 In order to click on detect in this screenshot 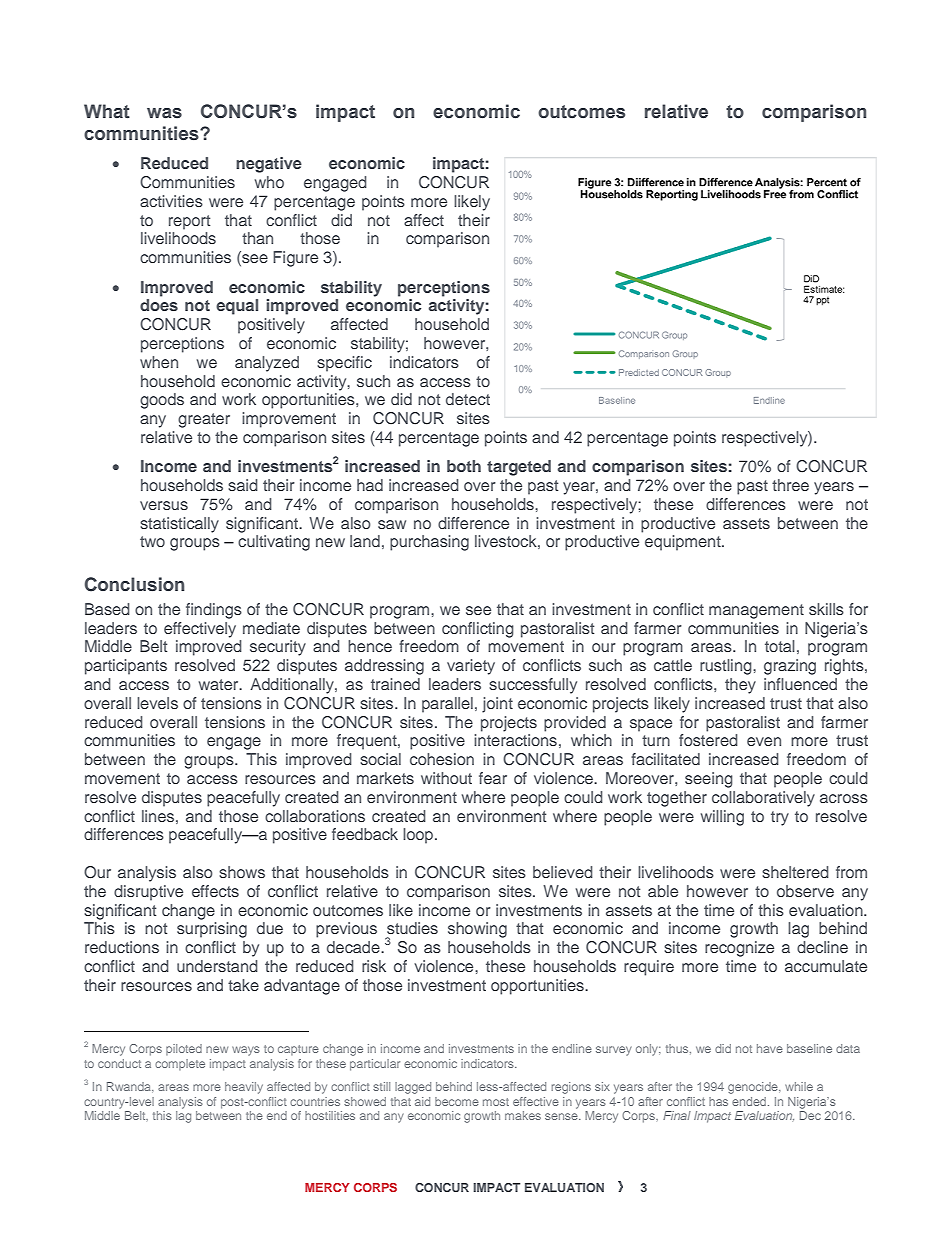, I will do `click(468, 399)`.
